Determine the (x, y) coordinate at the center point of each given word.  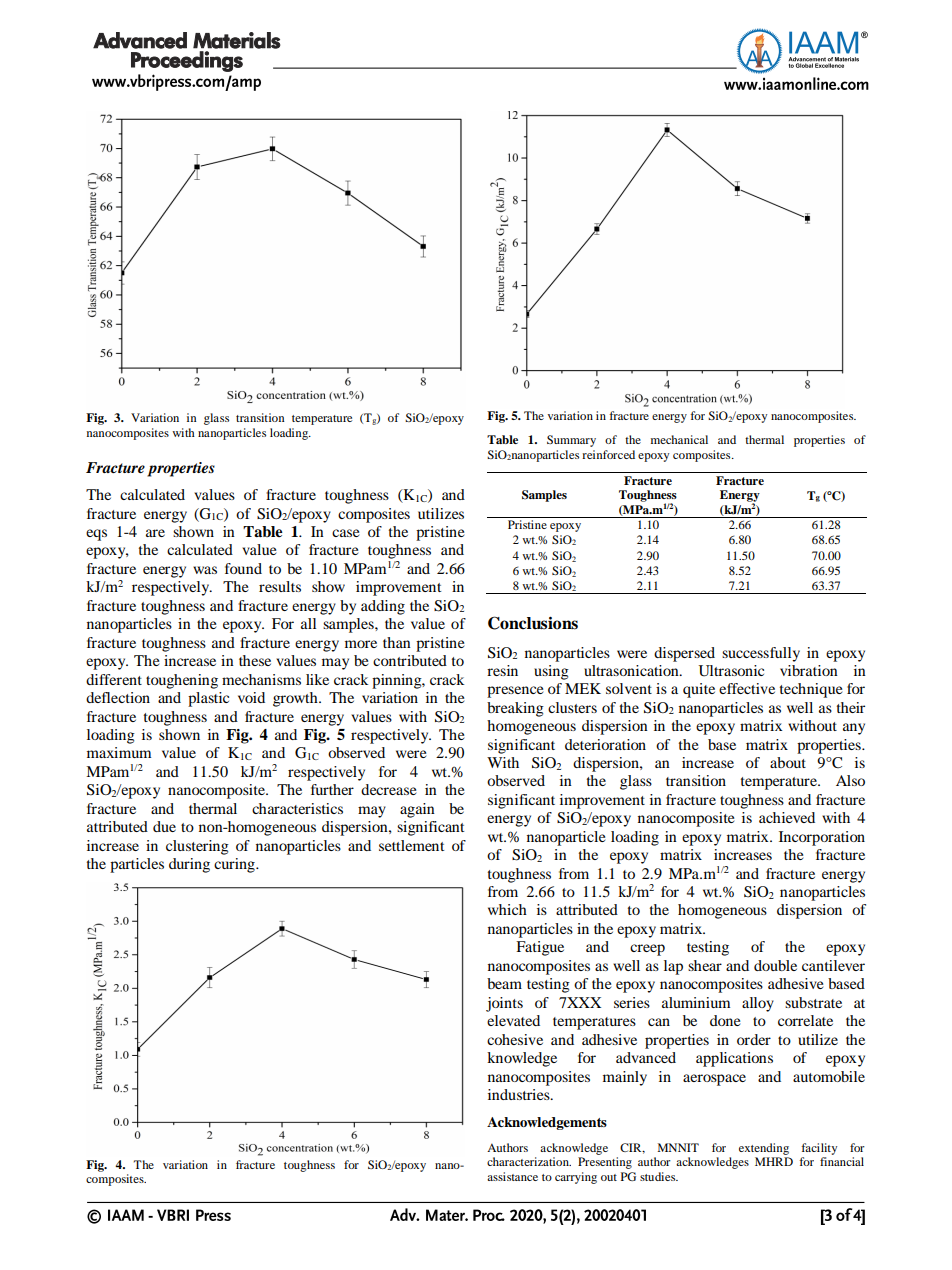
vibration (809, 670)
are (155, 533)
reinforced (608, 454)
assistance (512, 1176)
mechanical (679, 439)
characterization (529, 1161)
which (507, 909)
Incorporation (822, 838)
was (205, 570)
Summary (571, 441)
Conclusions (533, 623)
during (189, 865)
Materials (237, 40)
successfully (761, 654)
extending (764, 1149)
